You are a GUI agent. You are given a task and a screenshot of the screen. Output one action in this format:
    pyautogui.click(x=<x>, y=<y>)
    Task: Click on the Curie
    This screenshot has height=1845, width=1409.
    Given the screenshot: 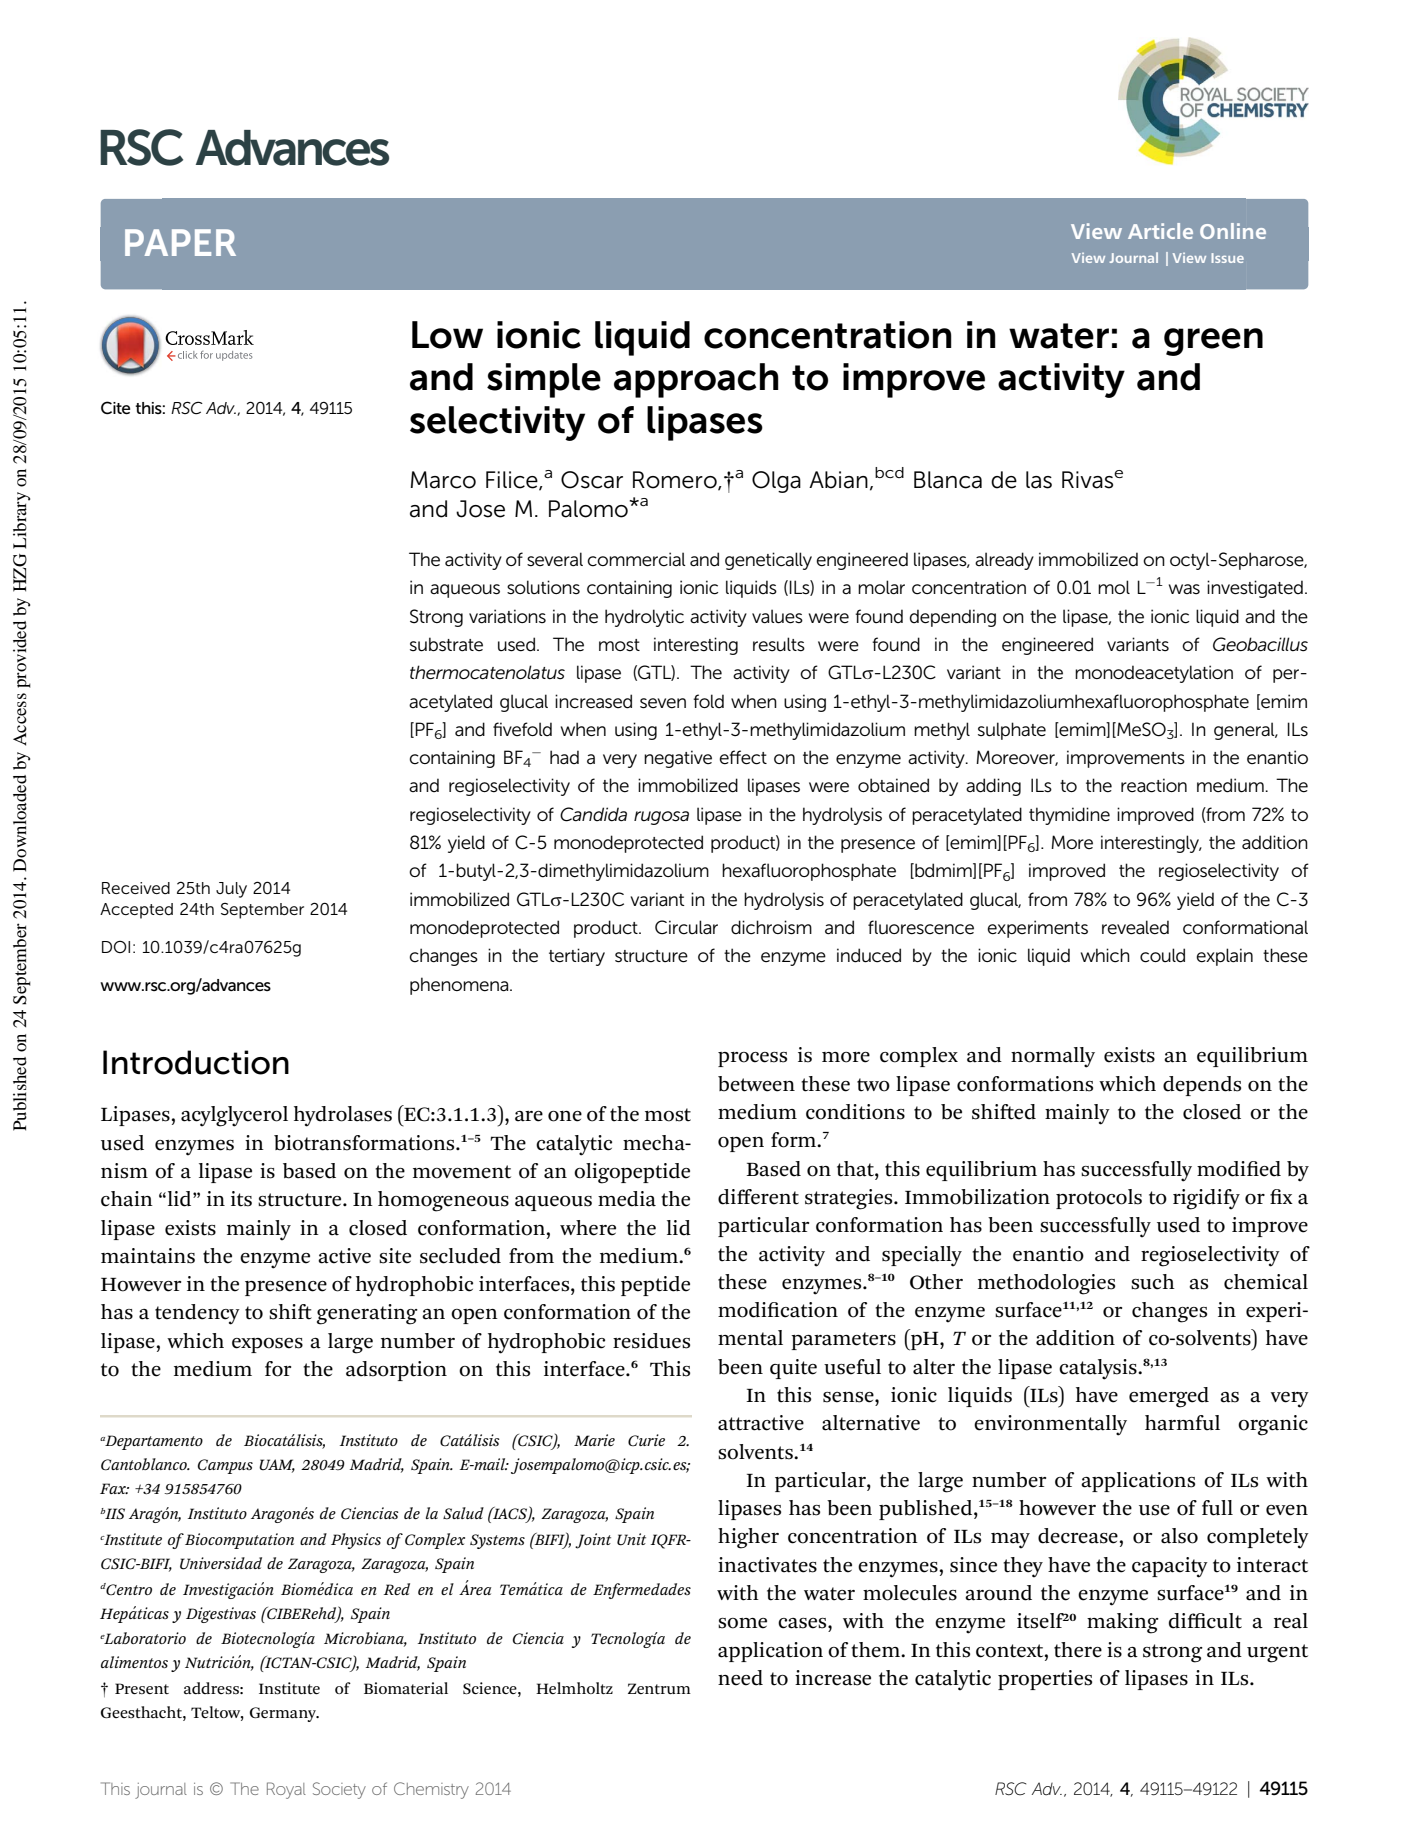 What is the action you would take?
    pyautogui.click(x=646, y=1440)
